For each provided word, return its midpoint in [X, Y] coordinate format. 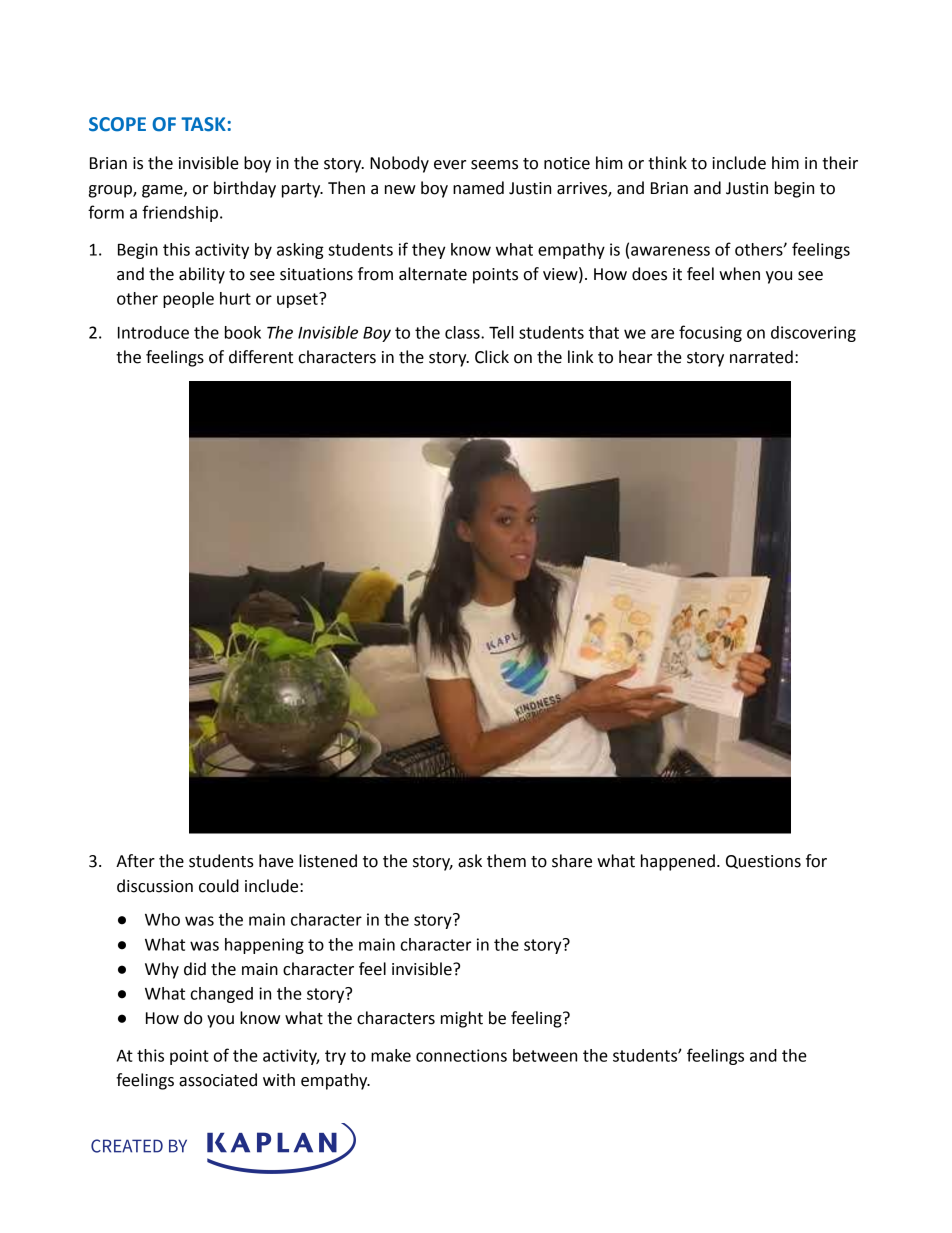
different [261, 357]
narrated [761, 357]
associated [218, 1080]
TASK [203, 124]
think [667, 163]
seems [494, 165]
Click [492, 357]
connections [461, 1055]
